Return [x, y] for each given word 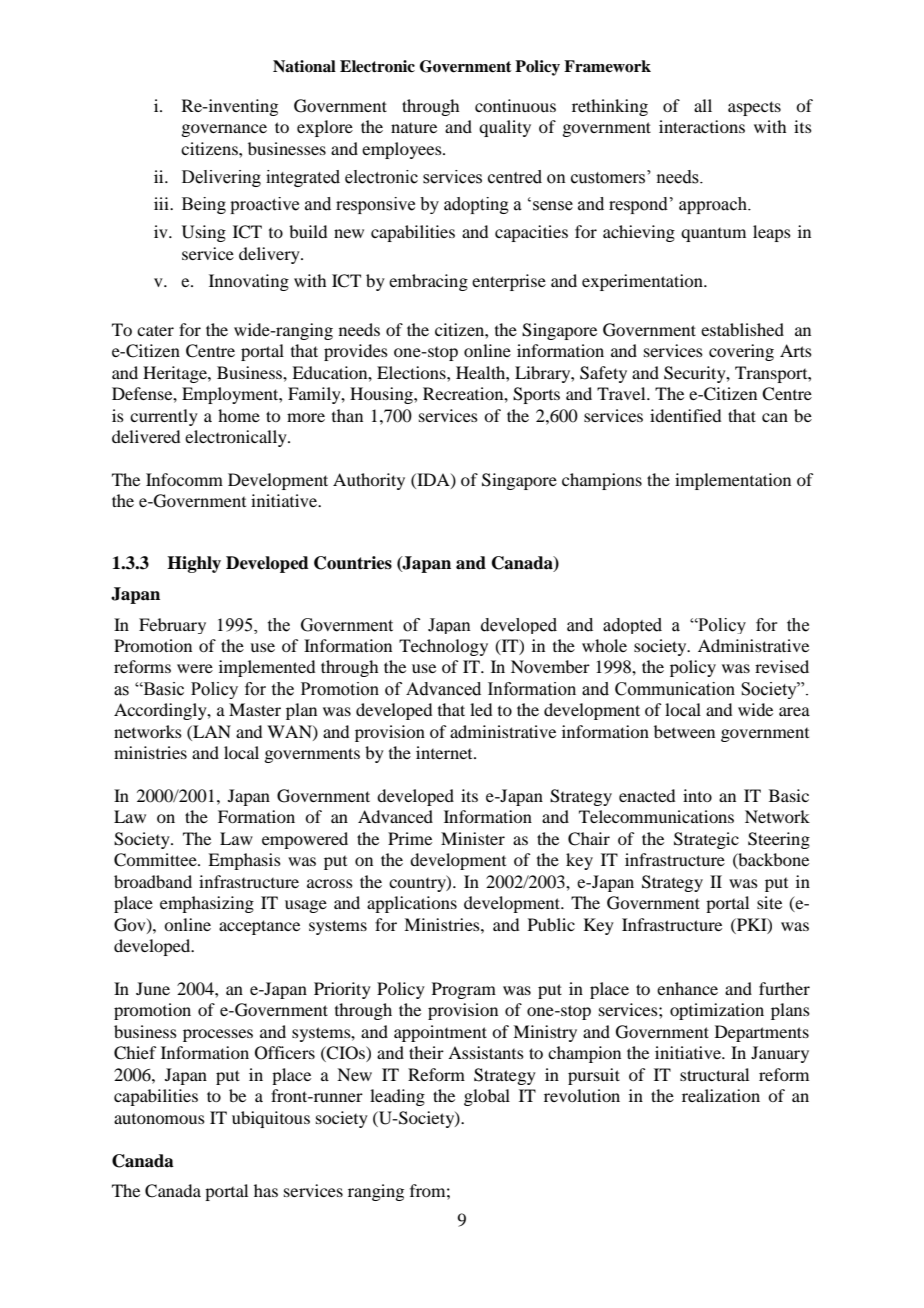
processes [218, 1035]
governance [224, 130]
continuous [515, 105]
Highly [194, 564]
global [487, 1097]
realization [721, 1095]
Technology [443, 647]
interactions [702, 126]
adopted [632, 626]
